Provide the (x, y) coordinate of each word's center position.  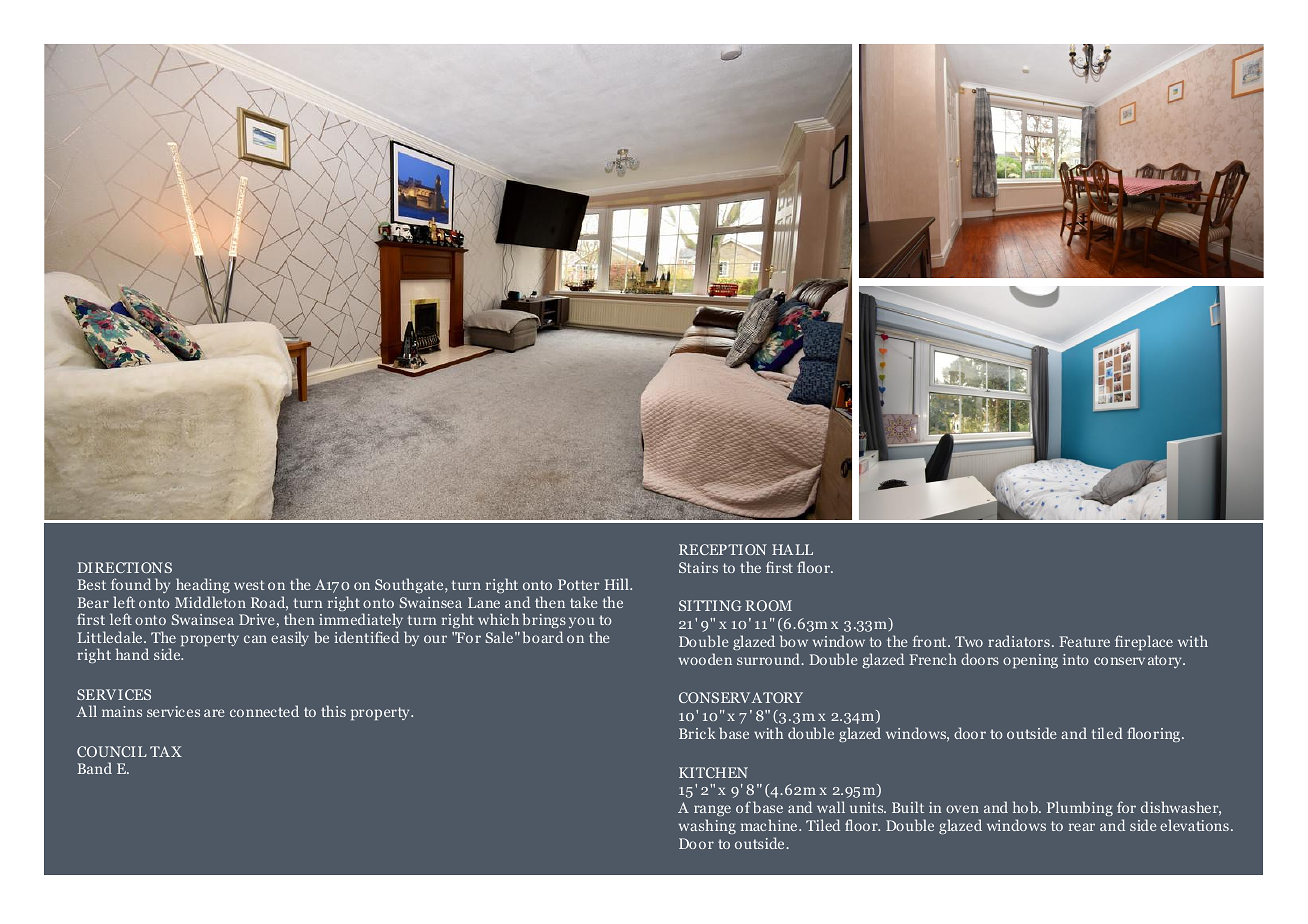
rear (1082, 827)
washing (707, 826)
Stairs (698, 567)
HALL (792, 549)
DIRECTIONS (125, 567)
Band (95, 768)
